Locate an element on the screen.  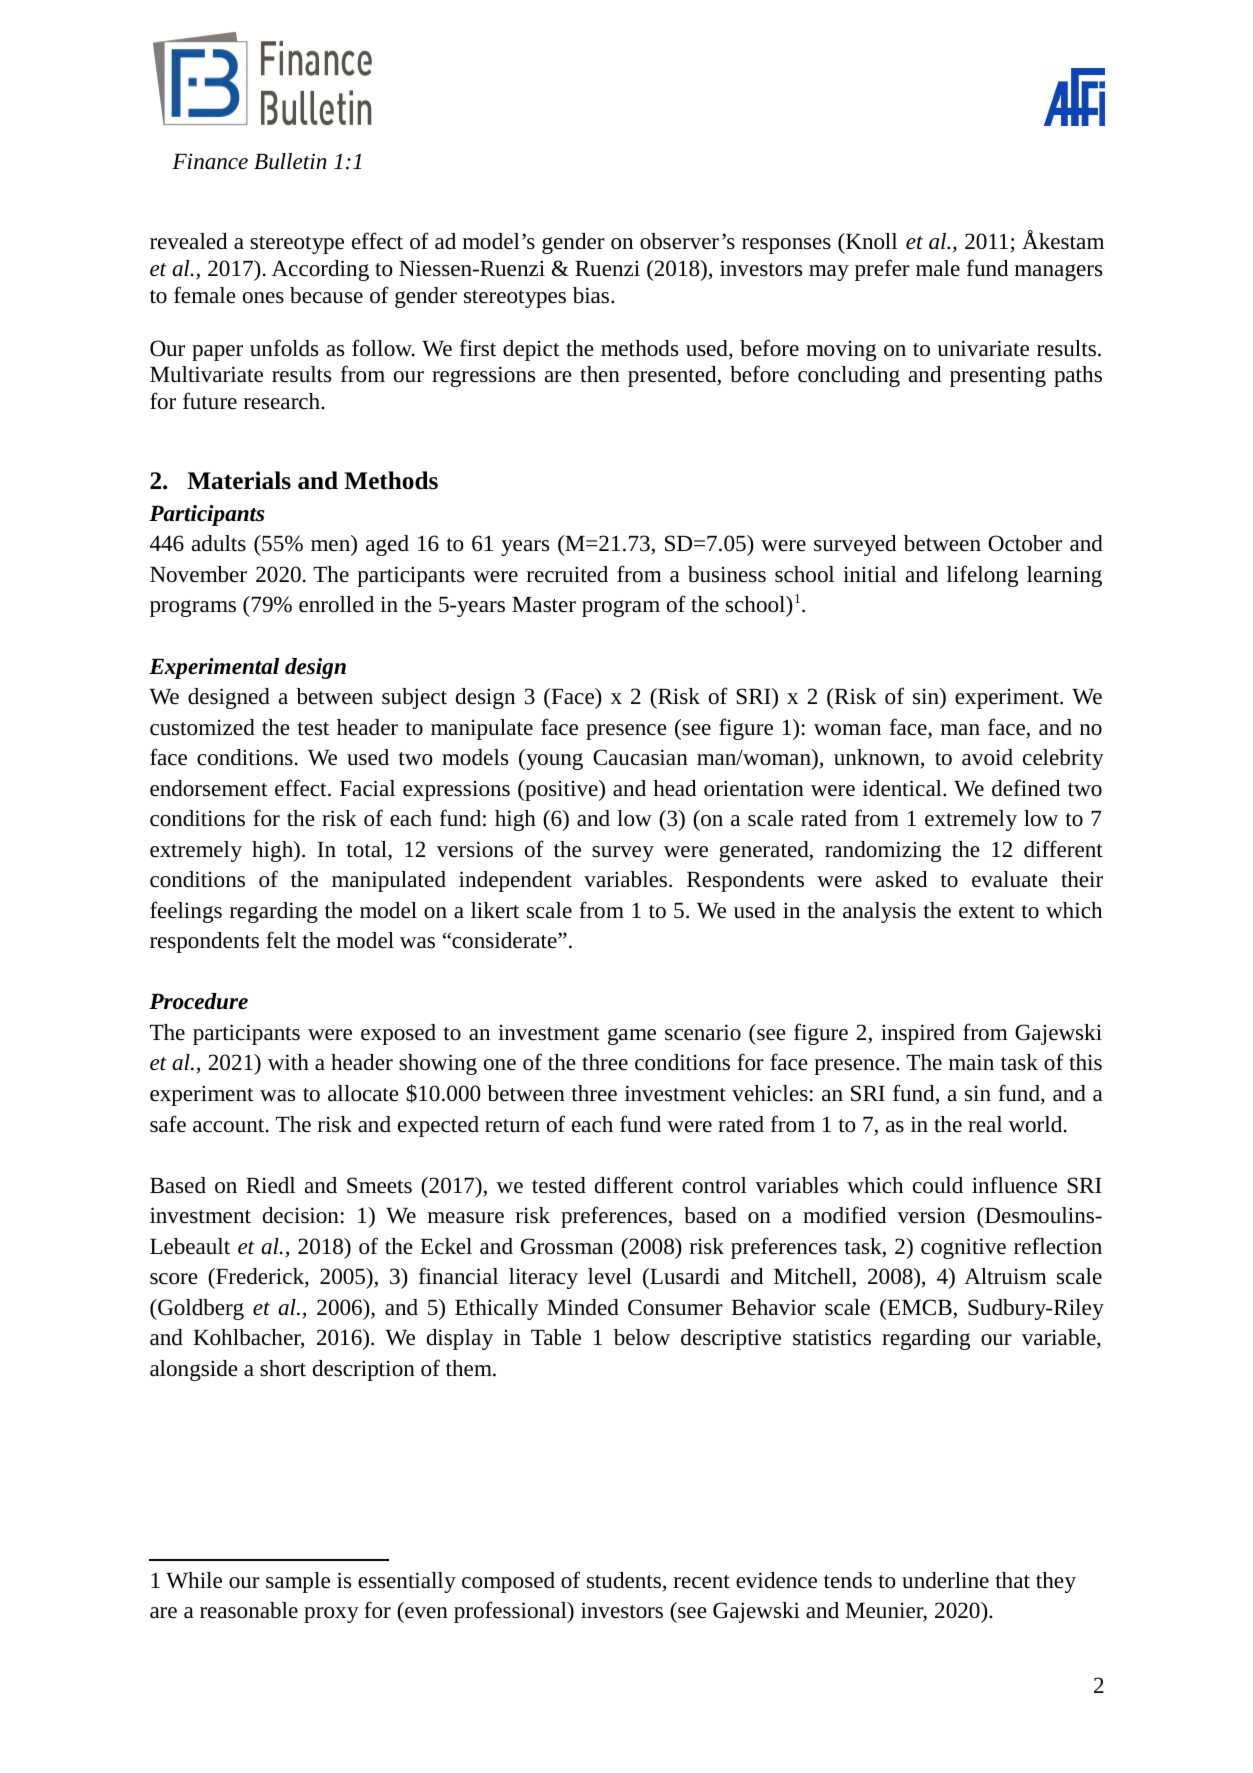
independent is located at coordinates (515, 881).
